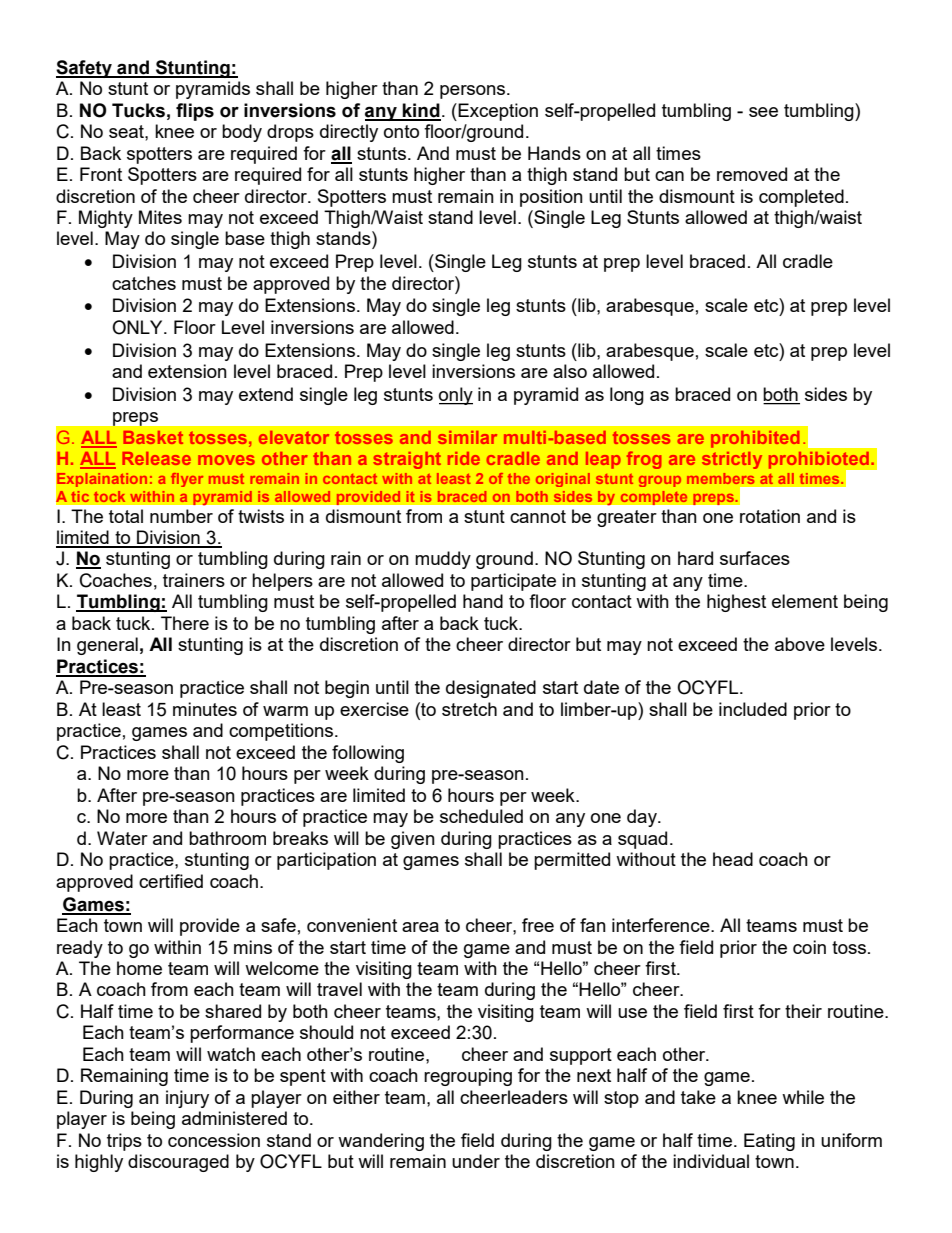 This document has height=1233, width=952. What do you see at coordinates (763, 112) in the document?
I see `see` at bounding box center [763, 112].
